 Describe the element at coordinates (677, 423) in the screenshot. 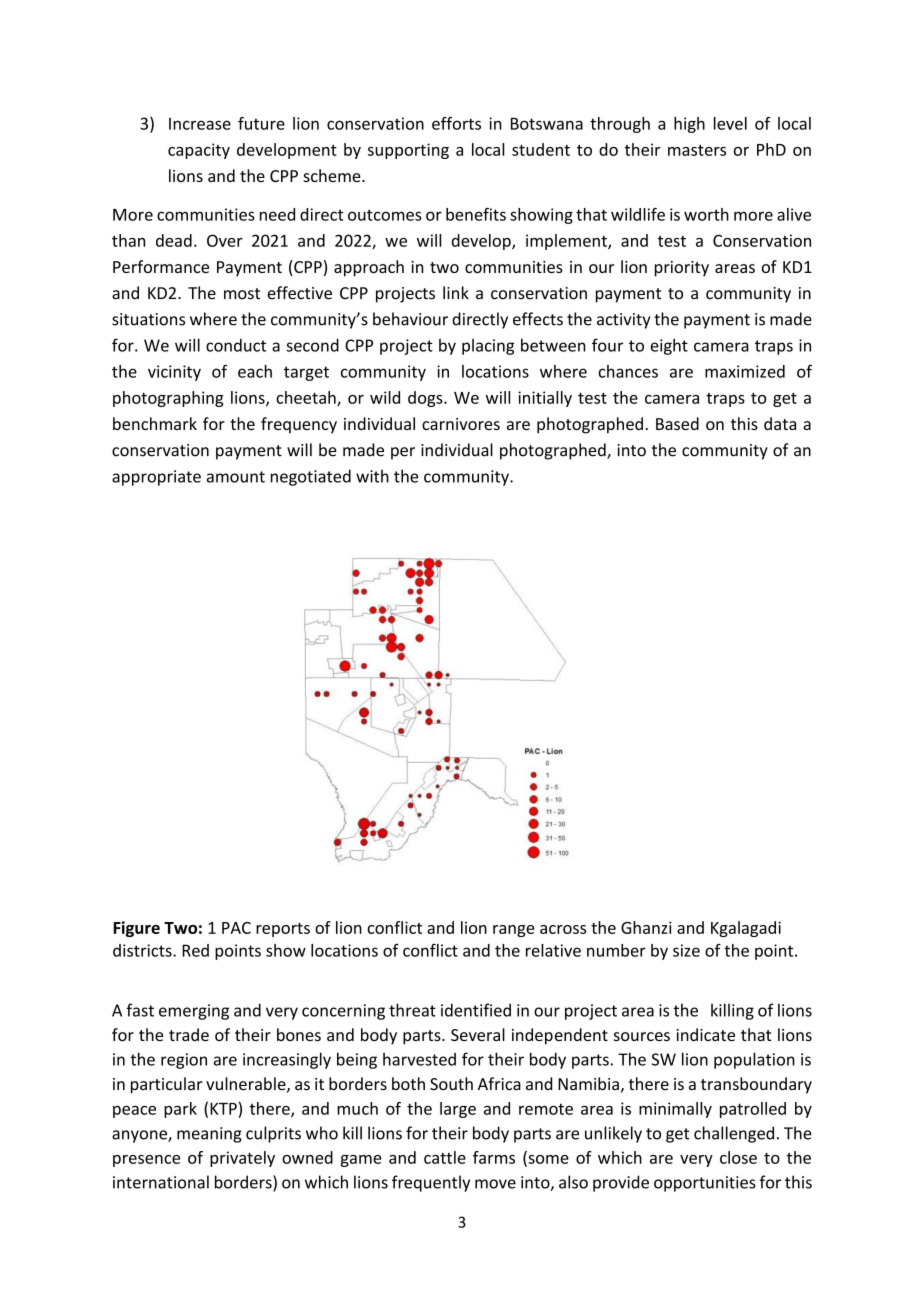

I see `Based` at that location.
